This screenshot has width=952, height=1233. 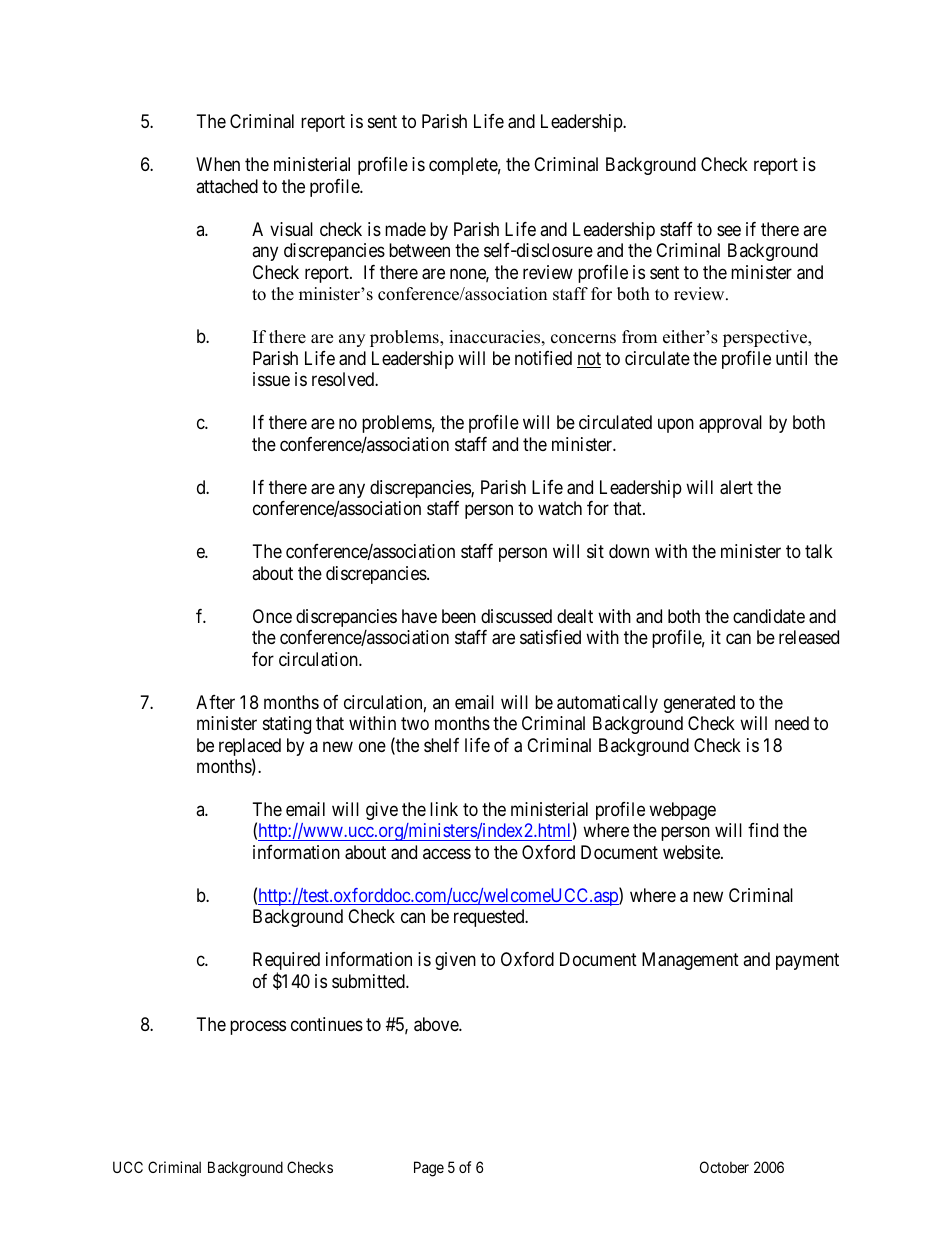 I want to click on see, so click(x=729, y=230).
